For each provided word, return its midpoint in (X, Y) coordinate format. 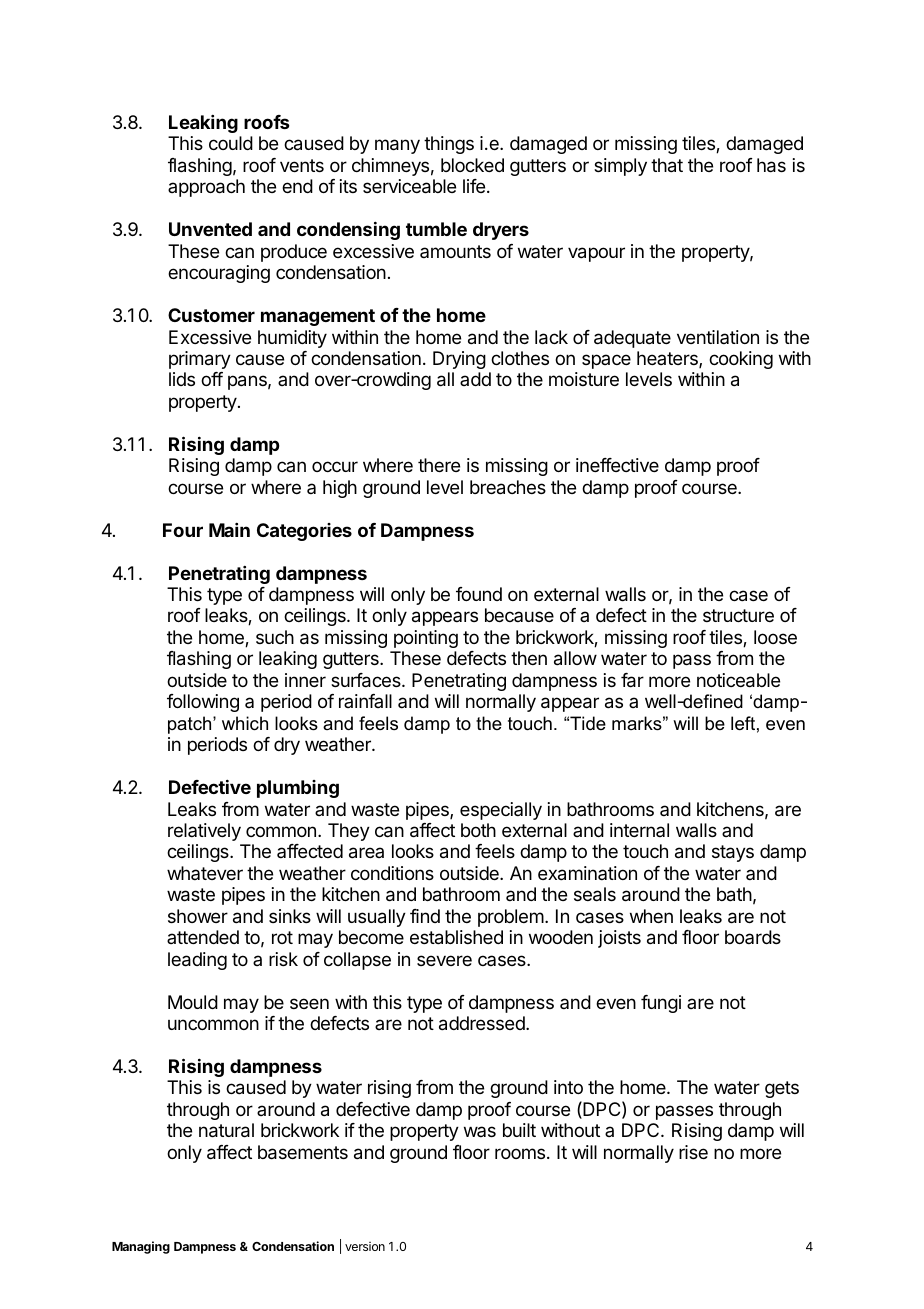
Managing (141, 1247)
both (478, 830)
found (479, 594)
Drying (459, 360)
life (474, 186)
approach (206, 188)
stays (733, 853)
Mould (193, 1002)
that (667, 165)
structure (738, 615)
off (212, 379)
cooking (741, 360)
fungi (661, 1004)
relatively (204, 832)
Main (229, 530)
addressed (483, 1023)
